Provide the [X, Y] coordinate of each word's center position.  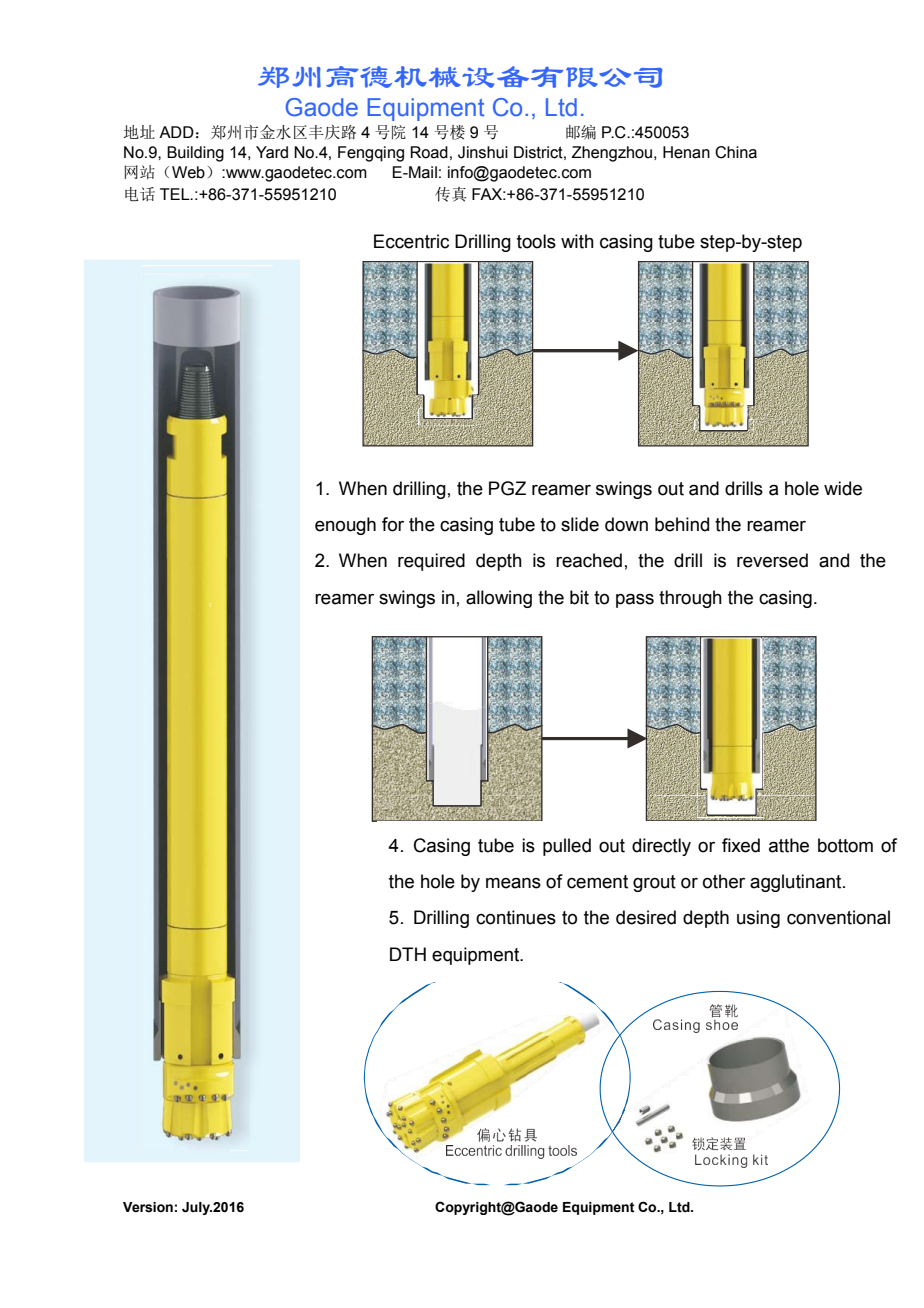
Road [429, 152]
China [736, 152]
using [758, 919]
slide [580, 524]
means [513, 883]
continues [516, 917]
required [431, 562]
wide [843, 488]
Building [195, 154]
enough [345, 526]
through [690, 599]
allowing [499, 599]
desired [646, 917]
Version [148, 1207]
